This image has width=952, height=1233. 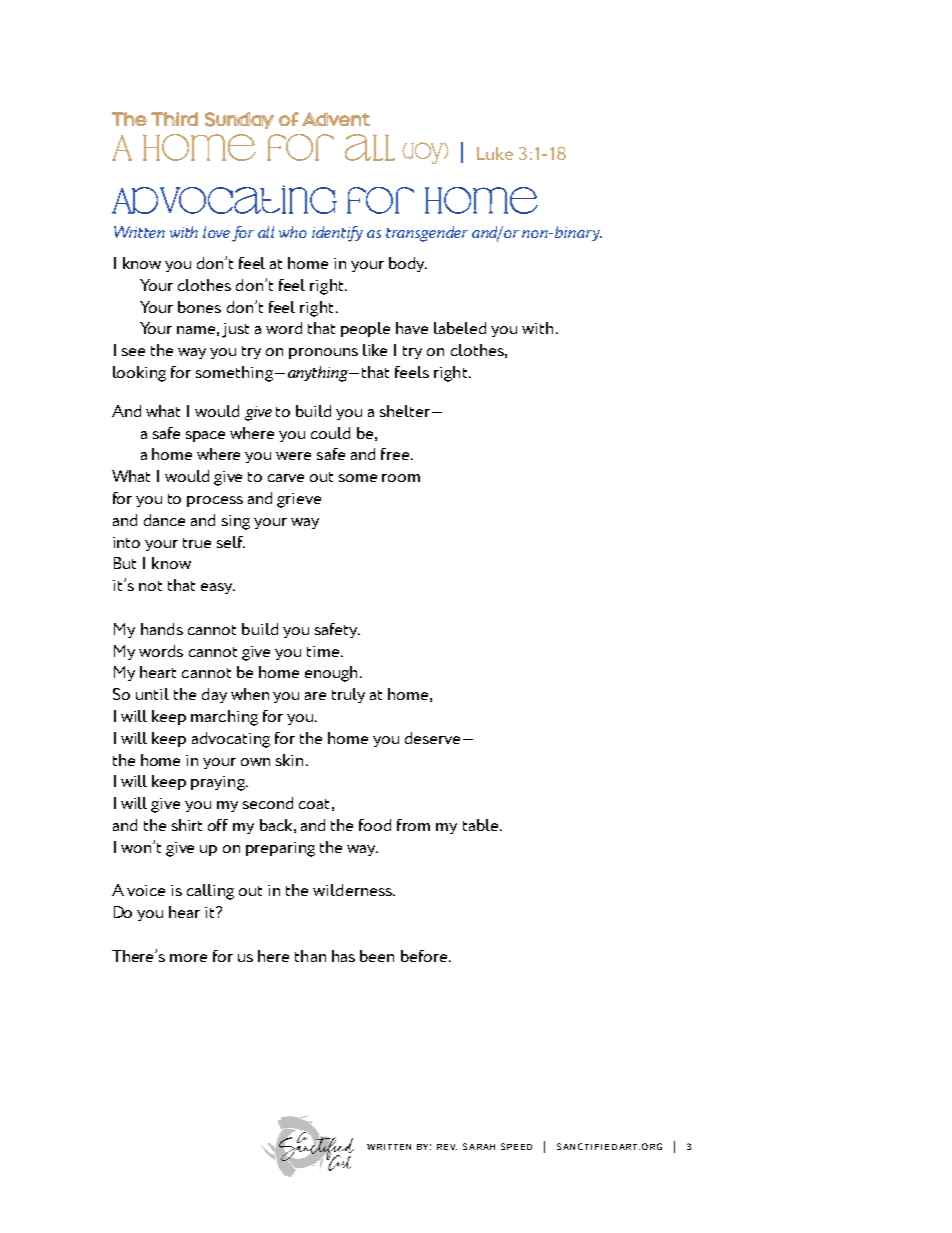 I want to click on shirt, so click(x=187, y=825).
